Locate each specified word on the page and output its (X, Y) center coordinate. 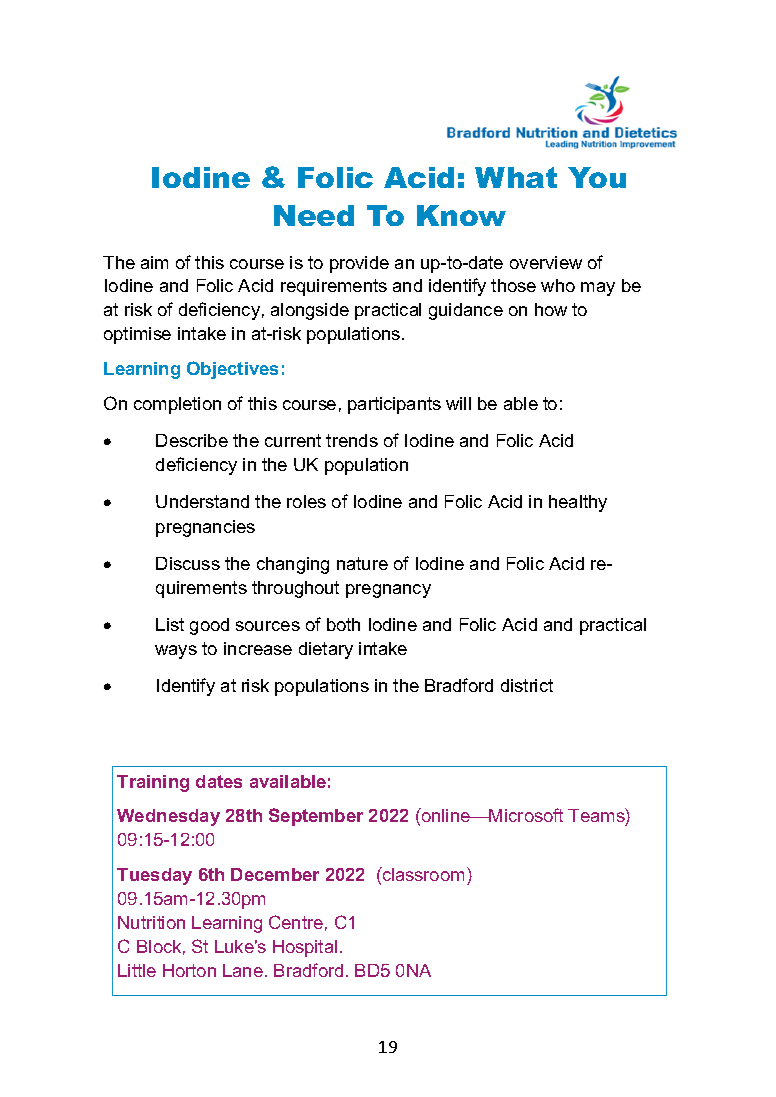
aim (154, 262)
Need (314, 215)
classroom (422, 874)
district (527, 685)
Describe (192, 440)
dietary (326, 650)
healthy (578, 503)
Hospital (305, 948)
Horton (189, 970)
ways (176, 652)
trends (352, 440)
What (516, 177)
